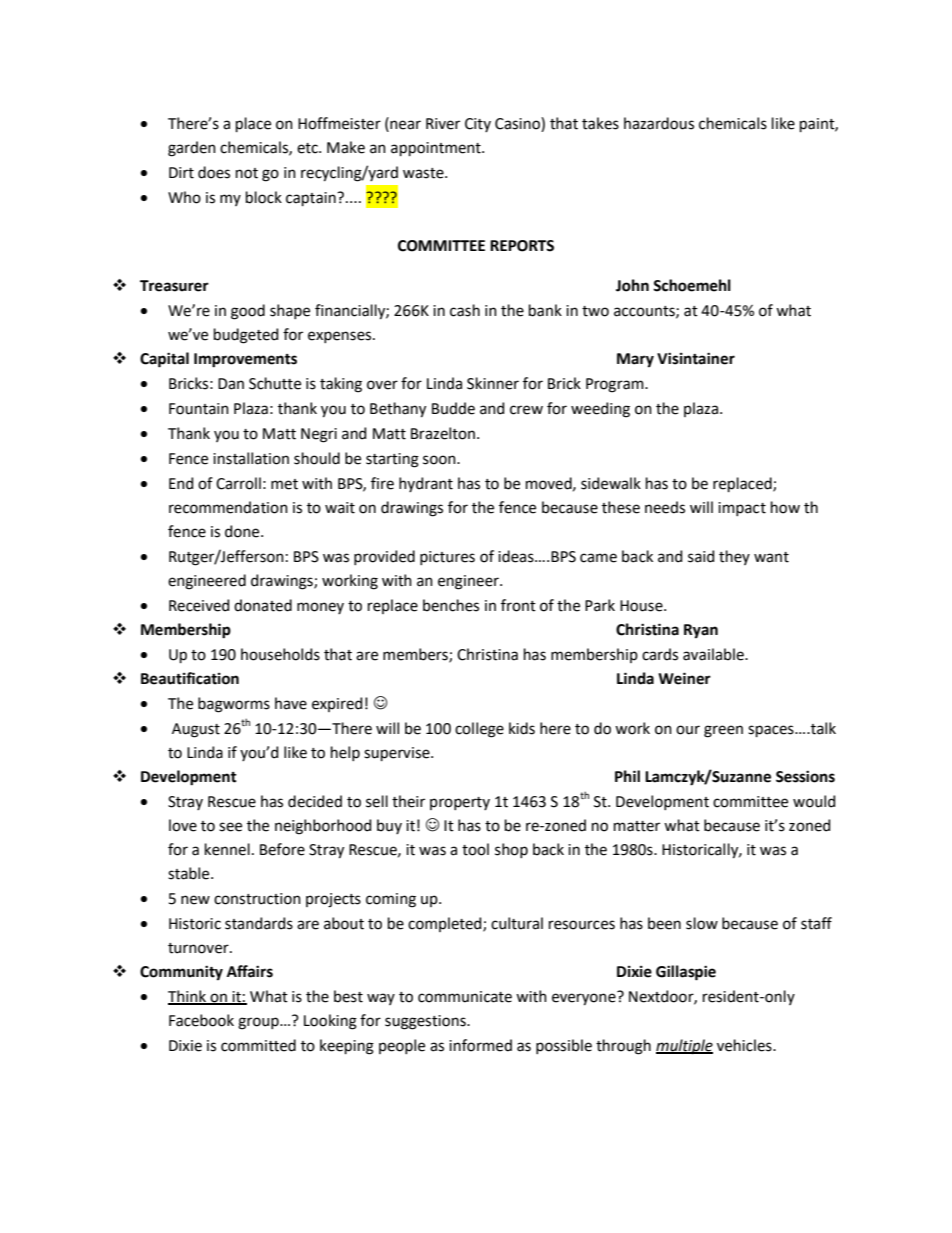 The image size is (952, 1233). I want to click on not, so click(247, 173).
